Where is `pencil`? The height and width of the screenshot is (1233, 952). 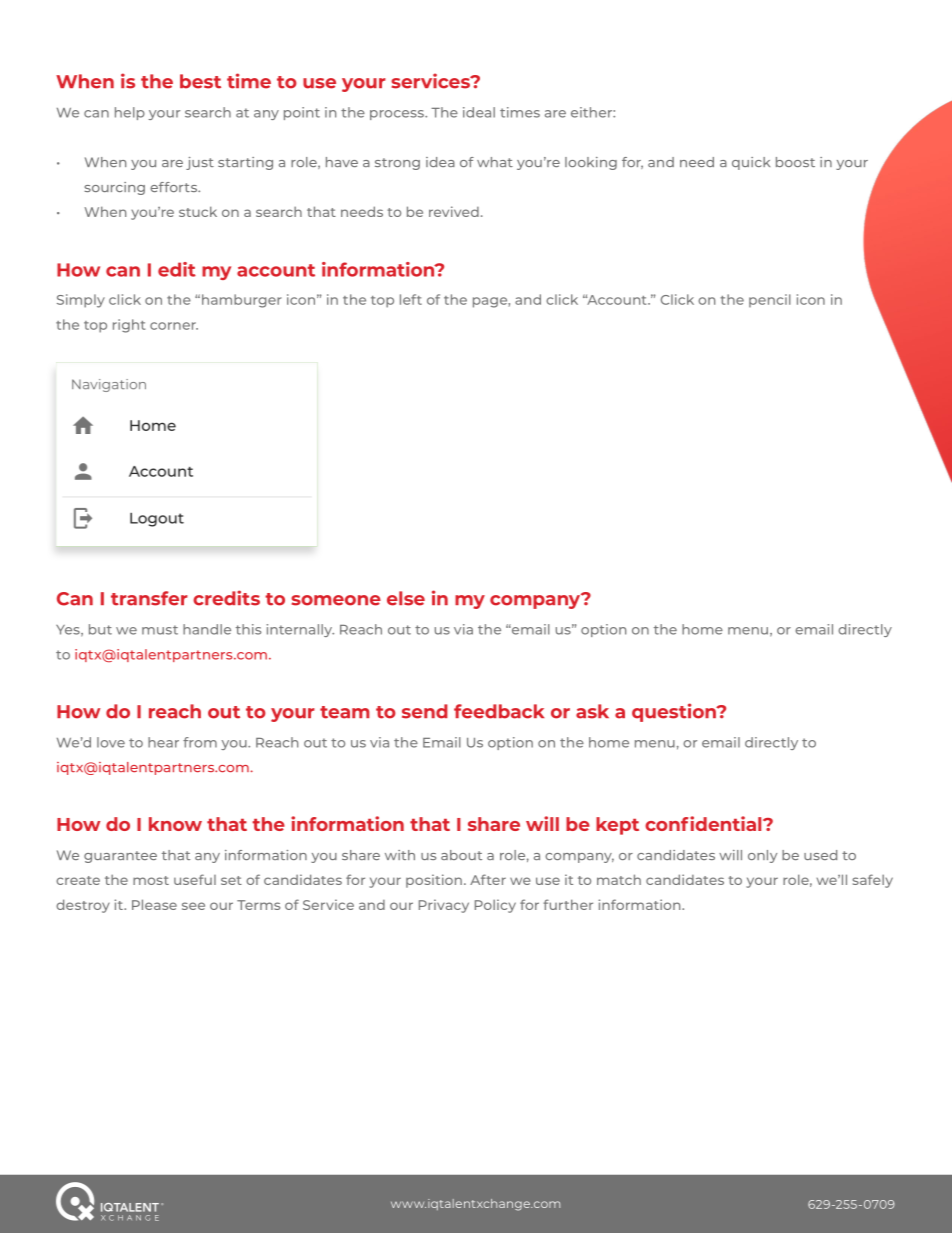 pencil is located at coordinates (770, 300).
